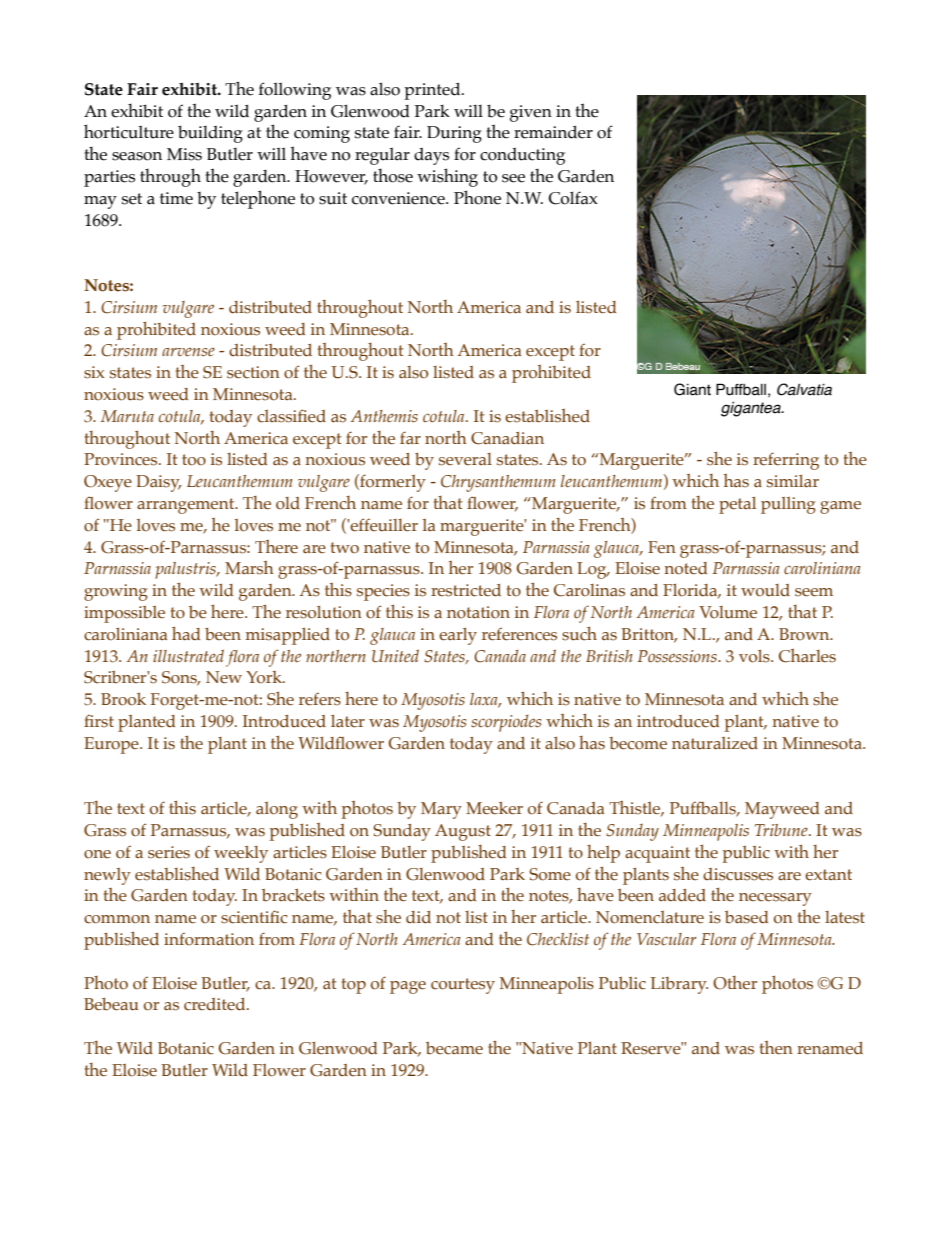 This document has width=952, height=1233. Describe the element at coordinates (216, 1004) in the document. I see `credited` at that location.
